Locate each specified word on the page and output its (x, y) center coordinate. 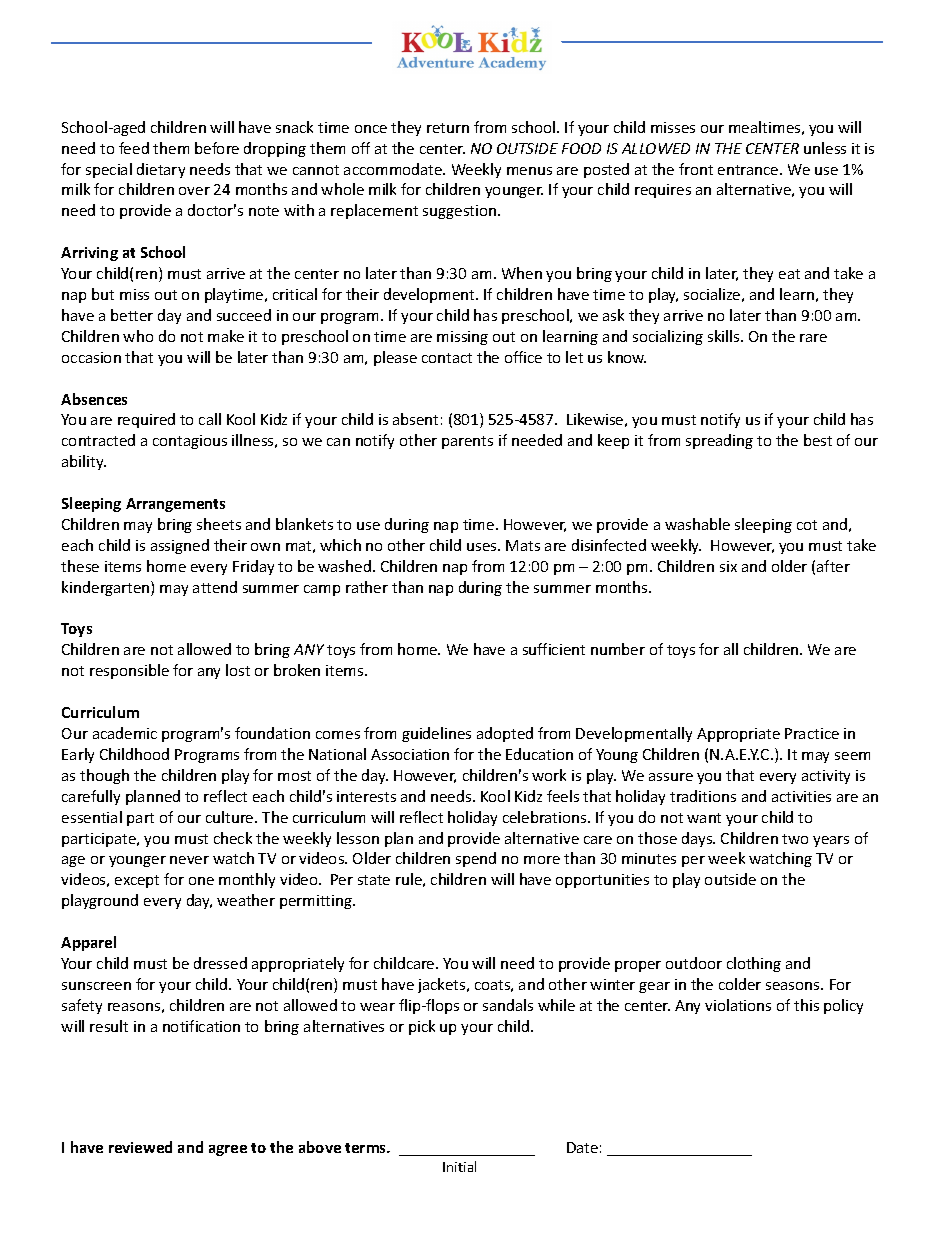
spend (476, 859)
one (201, 881)
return (448, 128)
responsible (129, 671)
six (728, 566)
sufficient (554, 649)
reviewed (140, 1147)
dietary (161, 170)
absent (415, 419)
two (795, 839)
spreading (719, 441)
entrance (749, 170)
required (146, 420)
